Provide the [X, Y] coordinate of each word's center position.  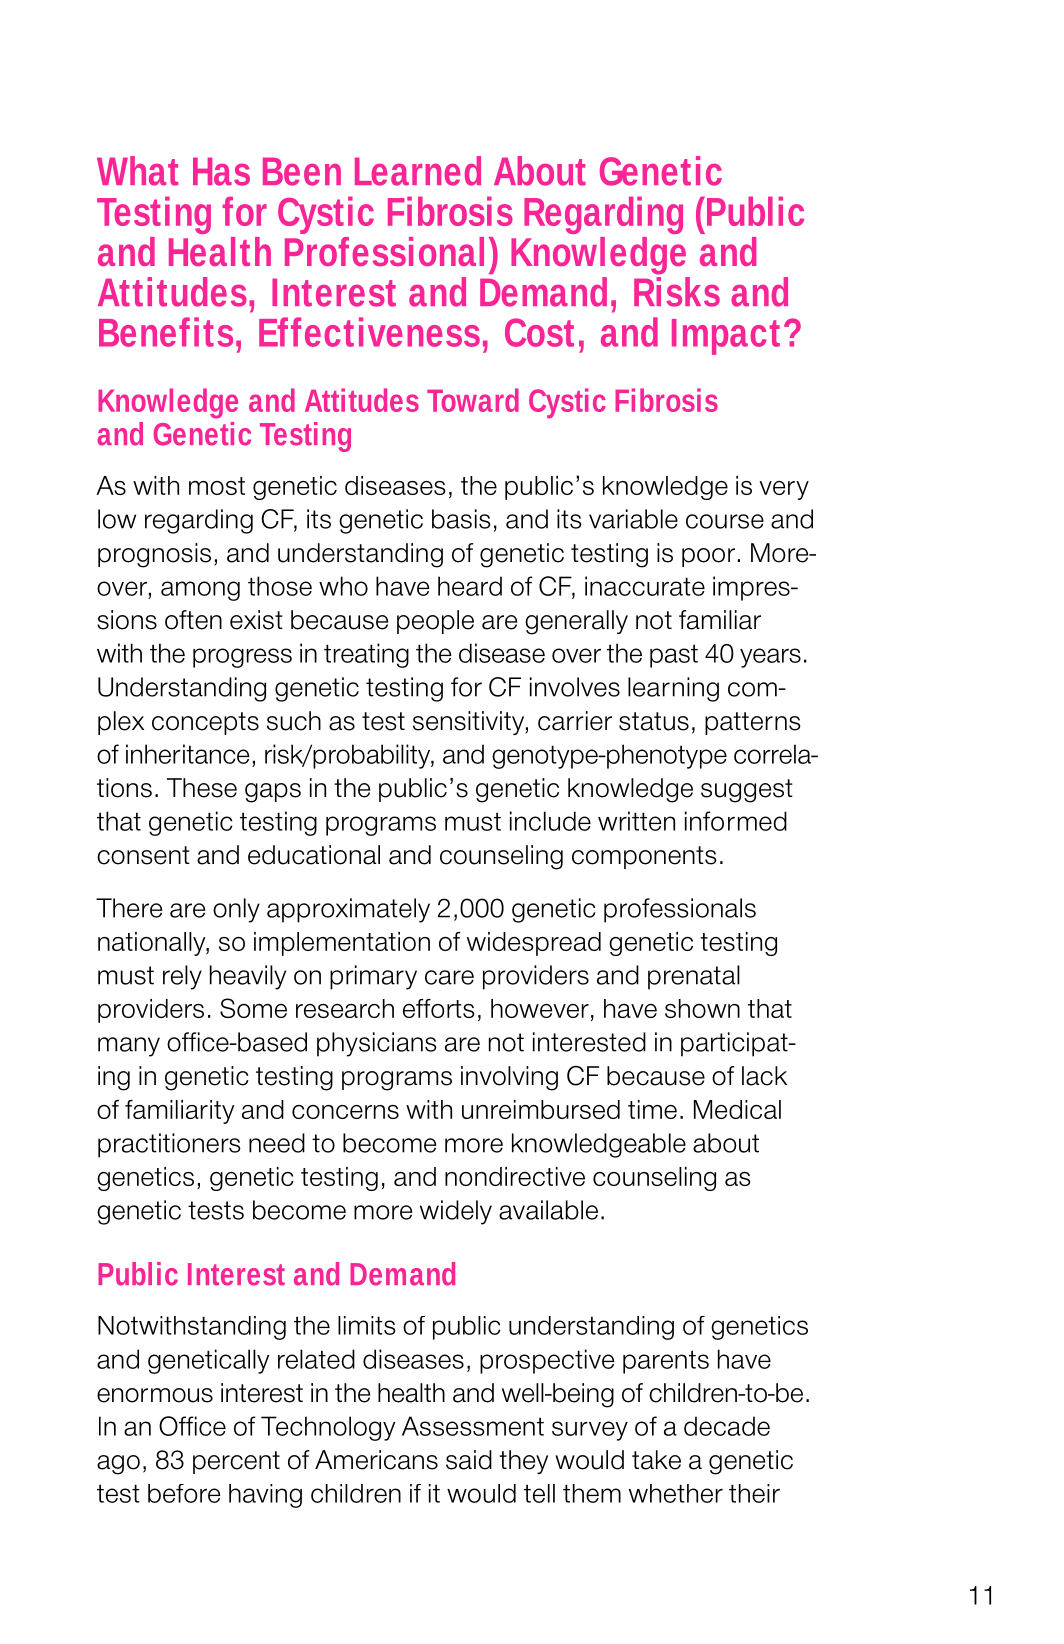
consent [143, 855]
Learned [418, 171]
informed [736, 821]
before [184, 1493]
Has [221, 171]
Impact [726, 337]
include [550, 821]
